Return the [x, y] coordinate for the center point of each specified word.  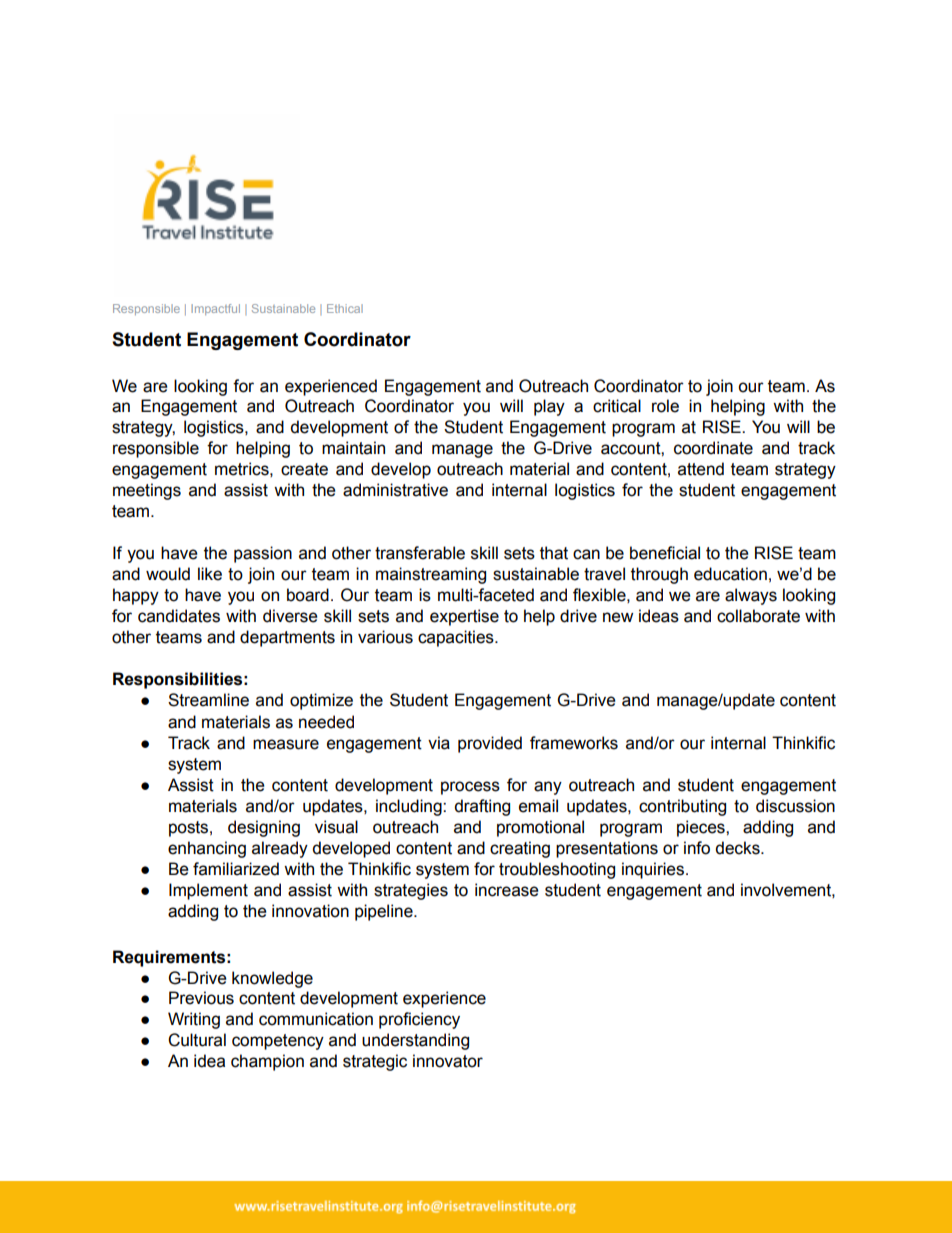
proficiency [419, 1020]
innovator [448, 1061]
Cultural [197, 1040]
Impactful [215, 309]
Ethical [345, 308]
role [665, 406]
